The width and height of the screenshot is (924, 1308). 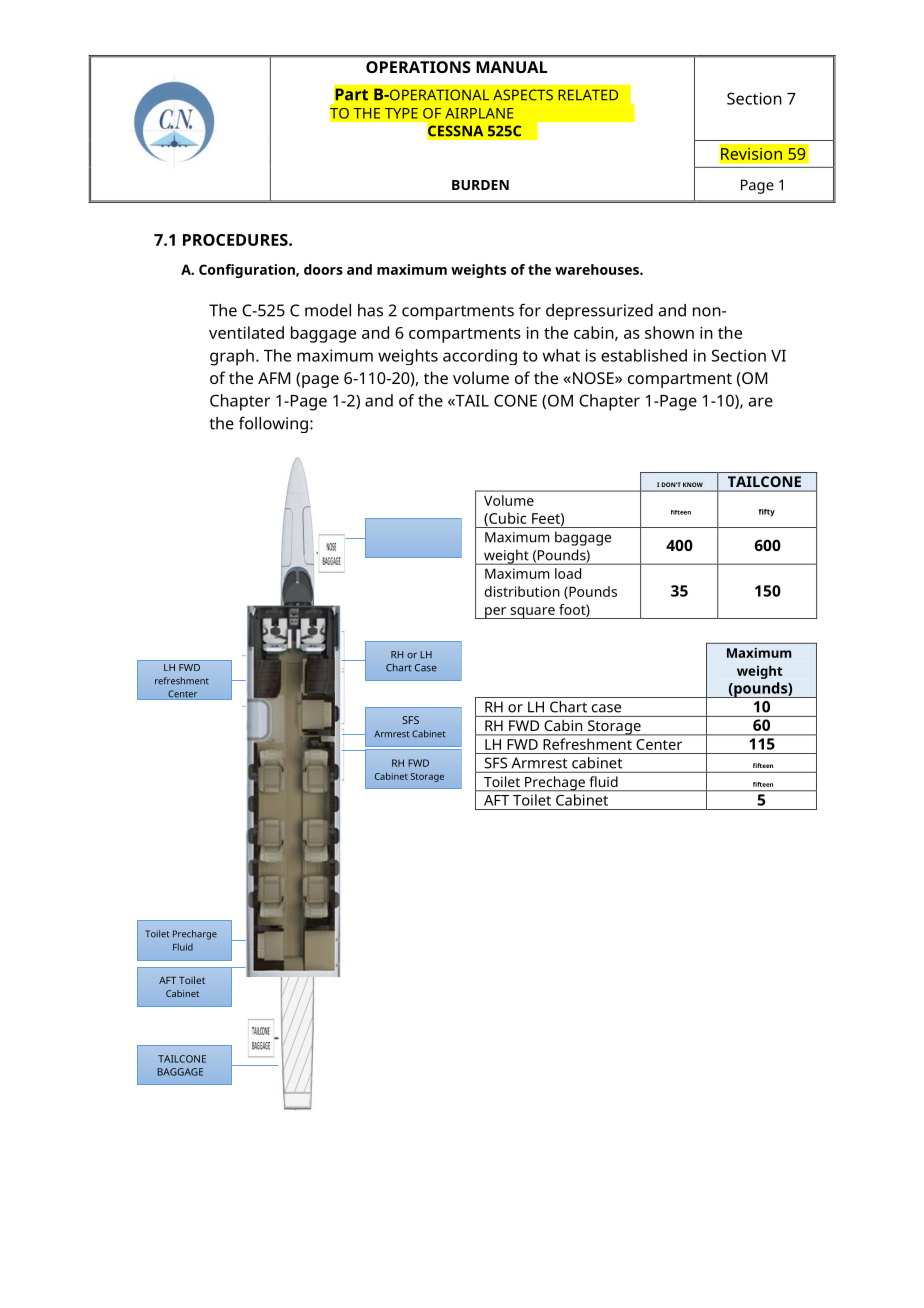 What do you see at coordinates (522, 591) in the screenshot?
I see `distribution` at bounding box center [522, 591].
